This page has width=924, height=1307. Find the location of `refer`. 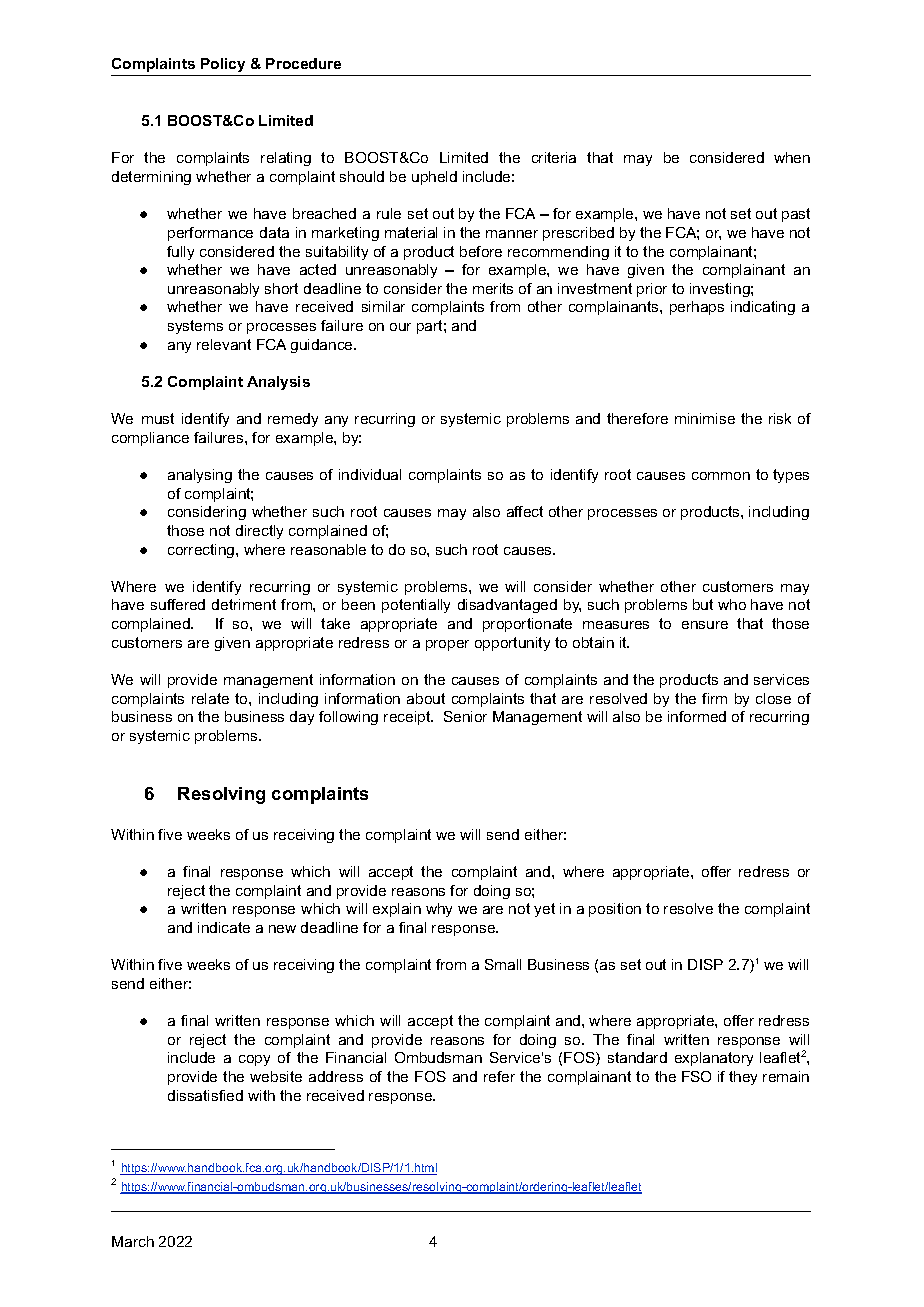

refer is located at coordinates (499, 1076).
